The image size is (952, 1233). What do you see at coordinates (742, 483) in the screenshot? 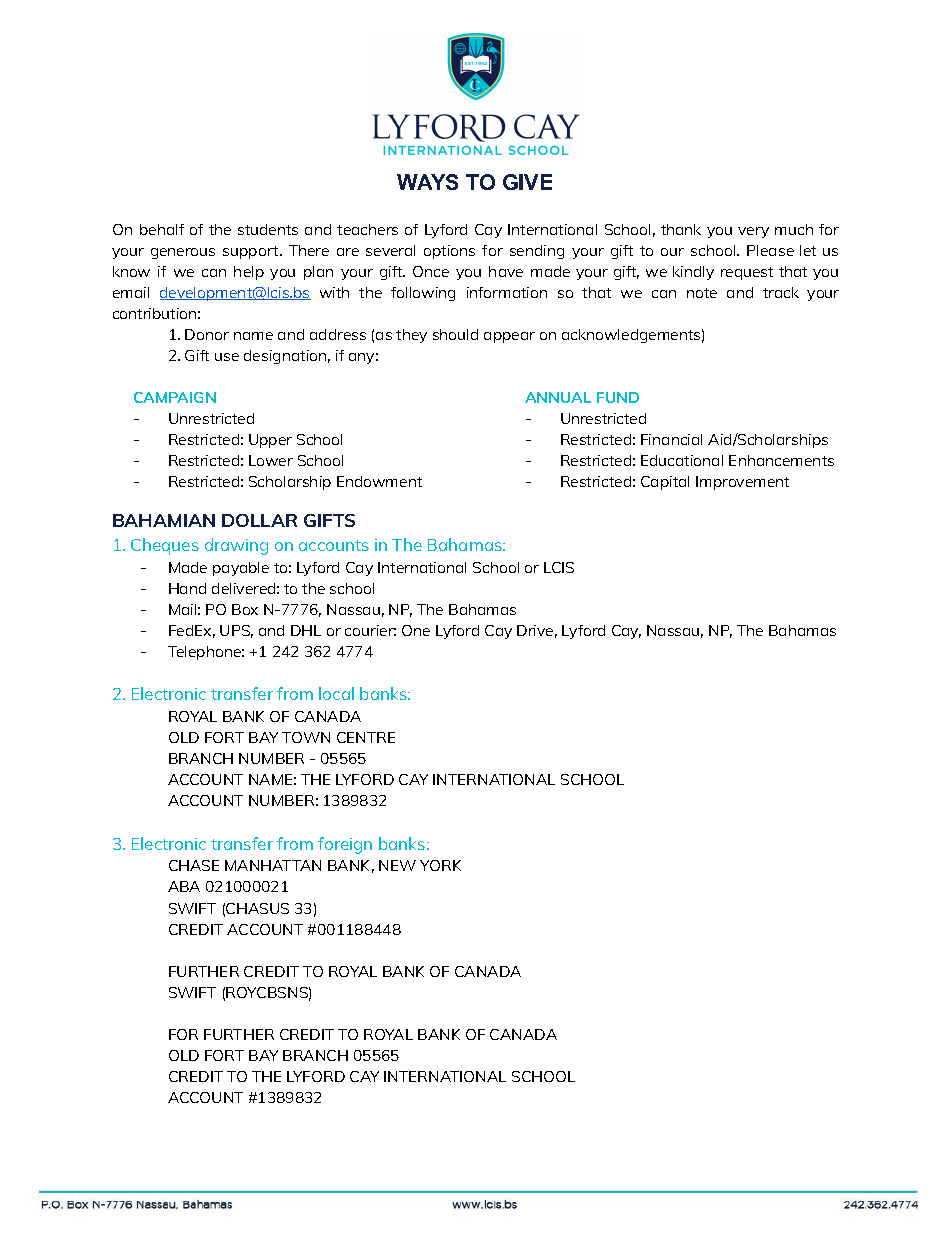
I see `Improvement` at bounding box center [742, 483].
